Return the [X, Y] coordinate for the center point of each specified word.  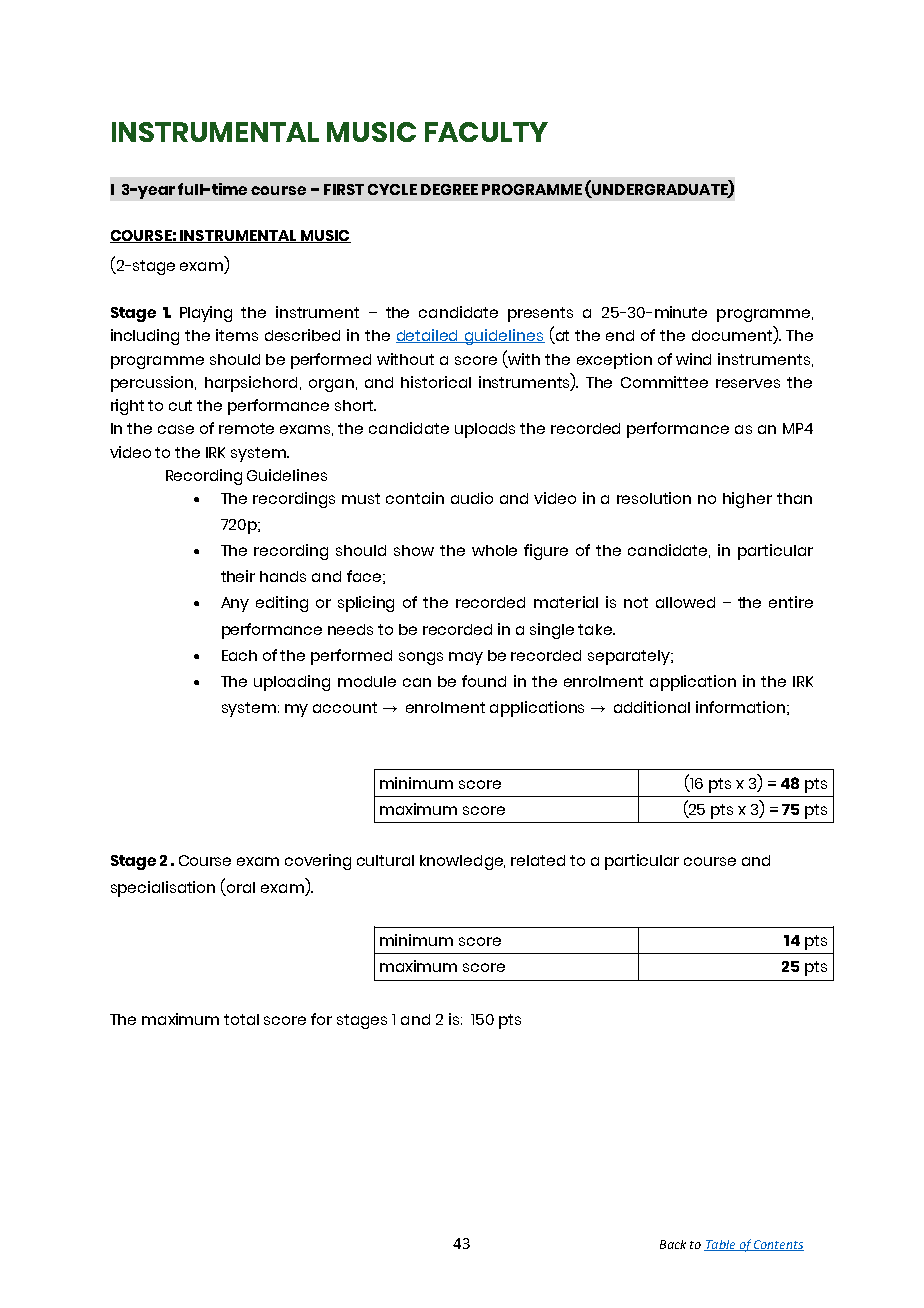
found [484, 681]
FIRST [344, 189]
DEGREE [449, 189]
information [740, 707]
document [733, 337]
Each [239, 655]
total [241, 1019]
